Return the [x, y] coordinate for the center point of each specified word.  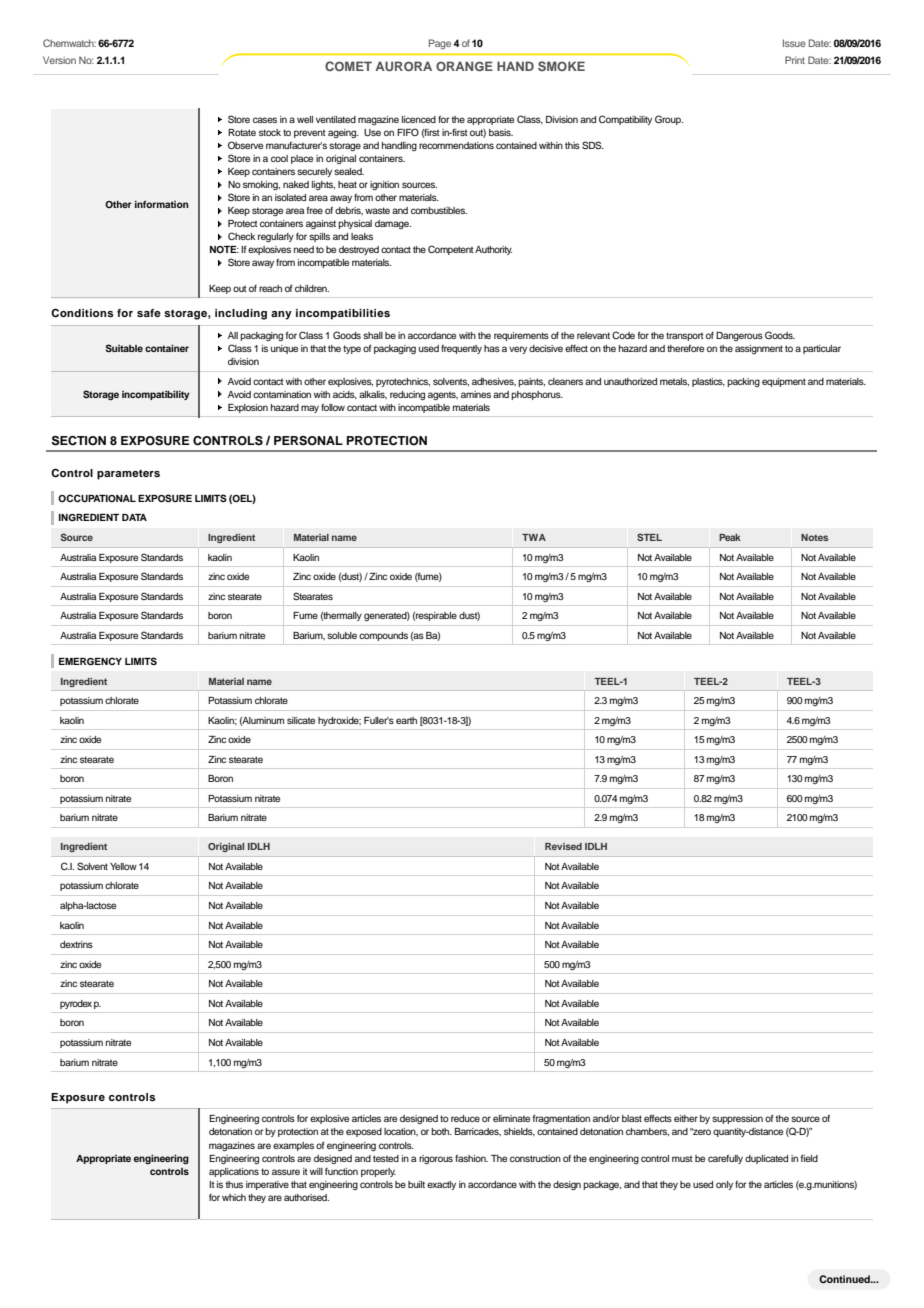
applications [234, 1172]
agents [443, 396]
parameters [128, 475]
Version [59, 60]
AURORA [403, 66]
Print [795, 60]
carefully [725, 1159]
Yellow [123, 866]
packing [743, 382]
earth [406, 720]
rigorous [436, 1159]
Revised [563, 846]
